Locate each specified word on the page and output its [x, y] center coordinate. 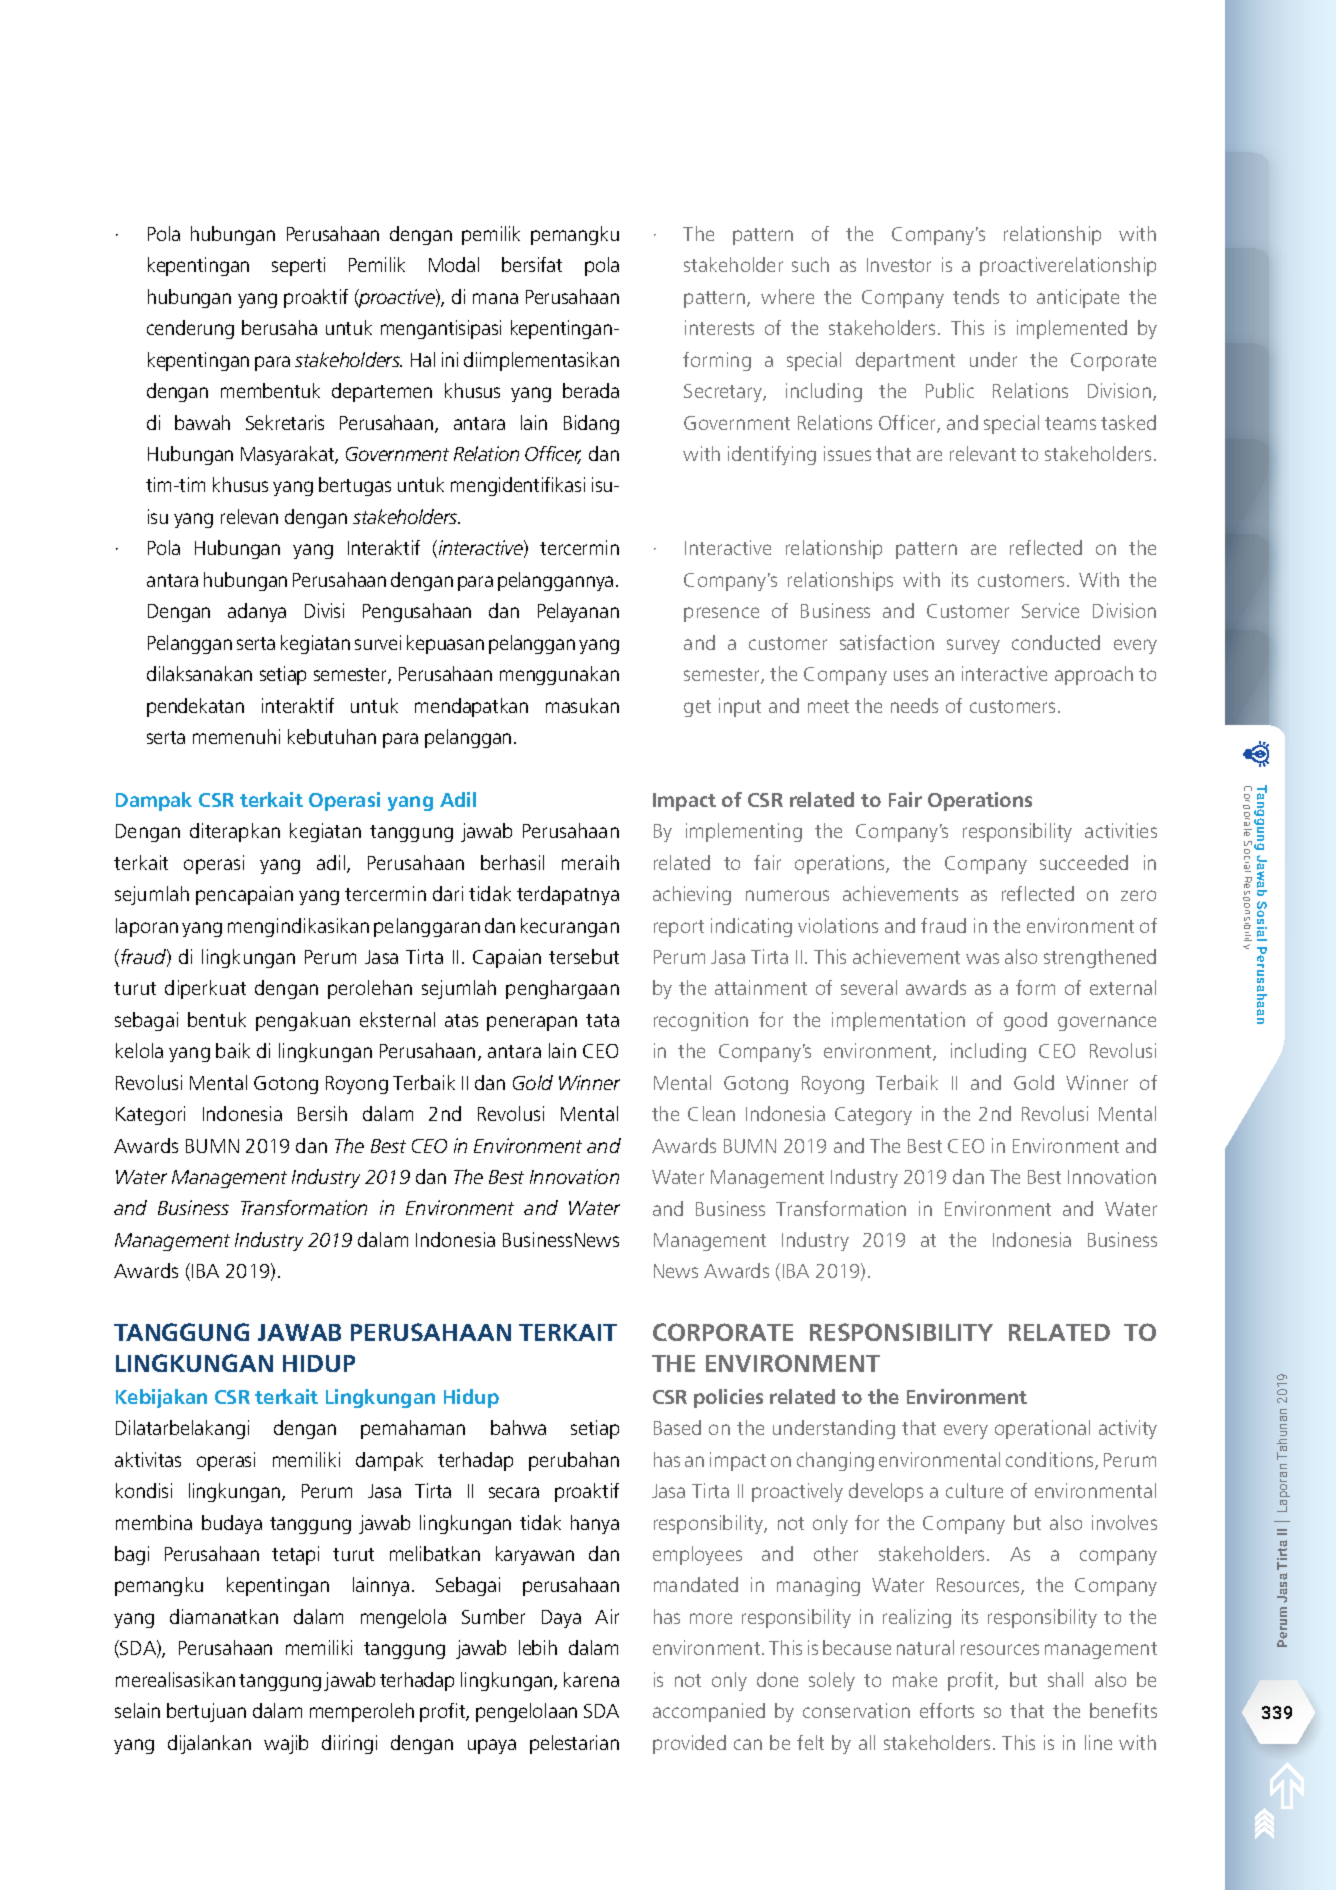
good [1025, 1021]
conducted [1056, 642]
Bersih [322, 1113]
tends [976, 296]
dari [448, 893]
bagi [132, 1555]
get [697, 708]
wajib [286, 1744]
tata [602, 1020]
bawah [202, 422]
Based [677, 1427]
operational [1042, 1429]
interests [719, 327]
